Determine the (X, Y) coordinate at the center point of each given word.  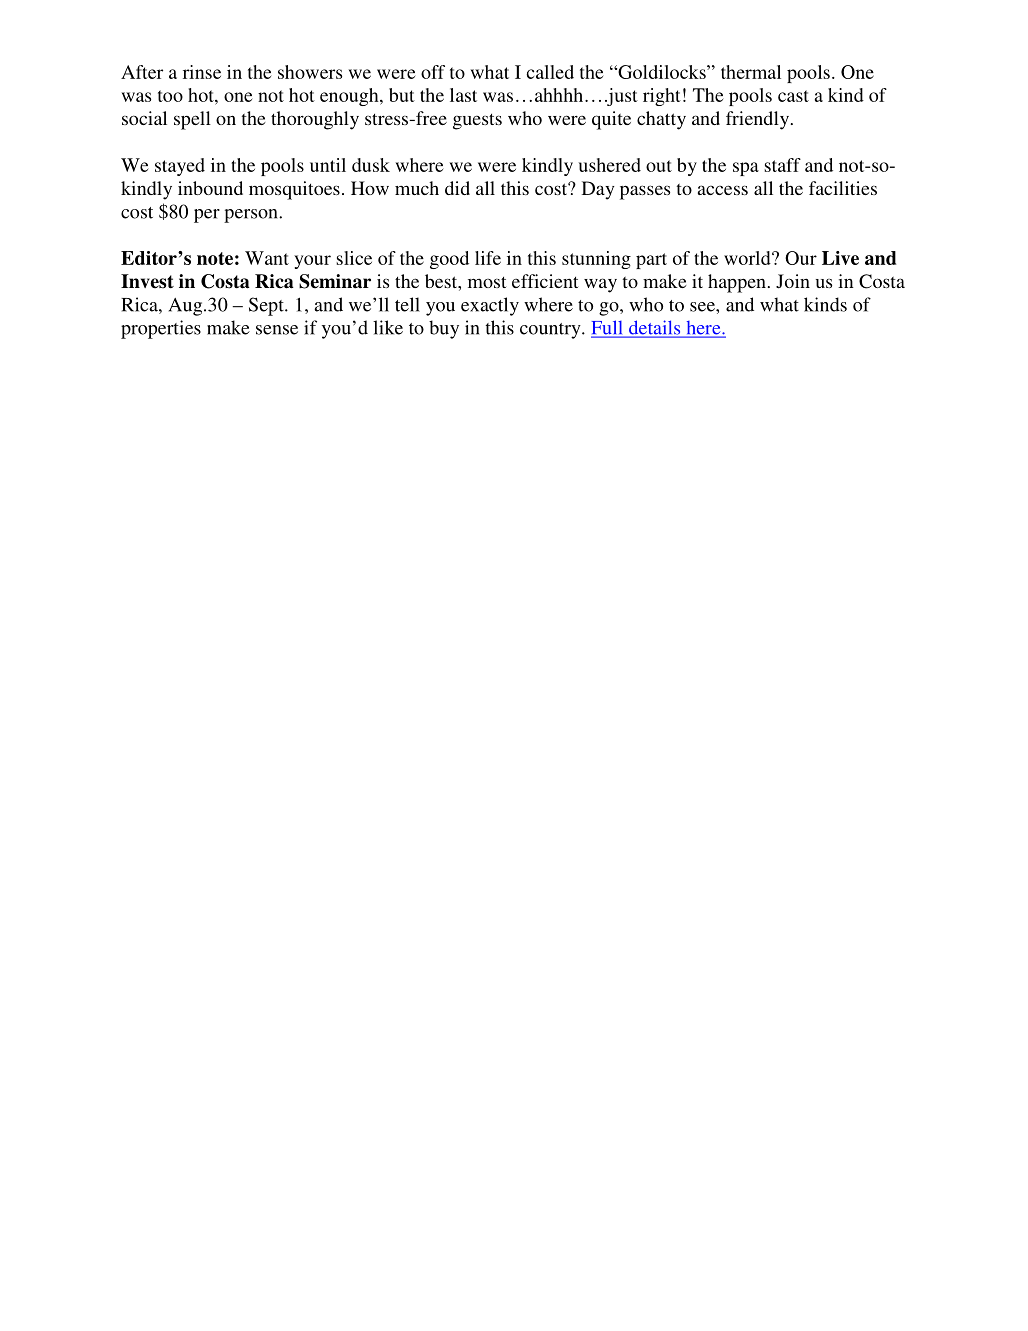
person (252, 216)
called (550, 72)
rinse (202, 72)
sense (277, 330)
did (457, 188)
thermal (751, 72)
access (723, 190)
